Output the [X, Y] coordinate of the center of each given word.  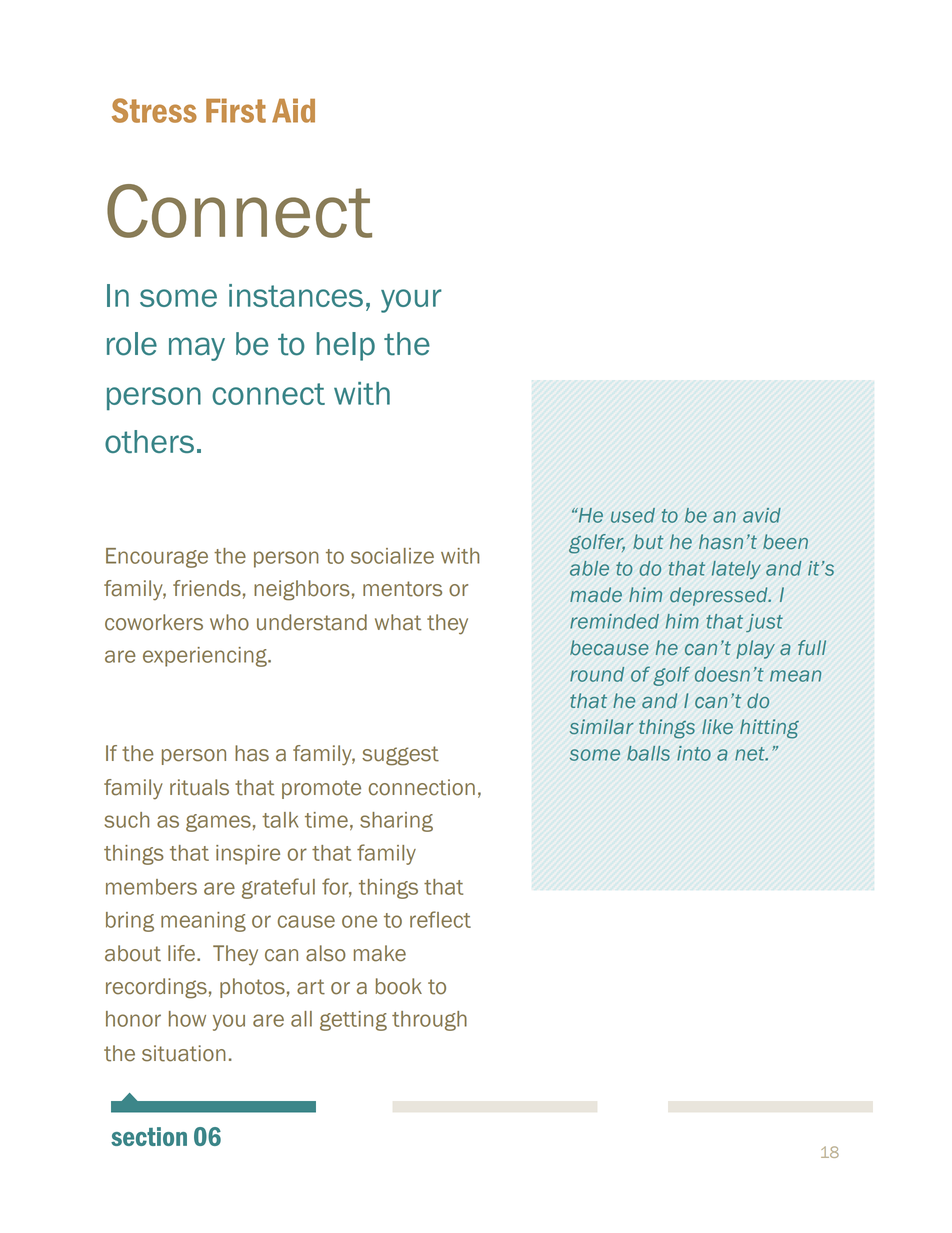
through [429, 1021]
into [694, 753]
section [149, 1136]
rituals [199, 787]
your [411, 301]
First [236, 110]
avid [762, 515]
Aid [293, 110]
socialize [392, 556]
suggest [400, 756]
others [149, 441]
